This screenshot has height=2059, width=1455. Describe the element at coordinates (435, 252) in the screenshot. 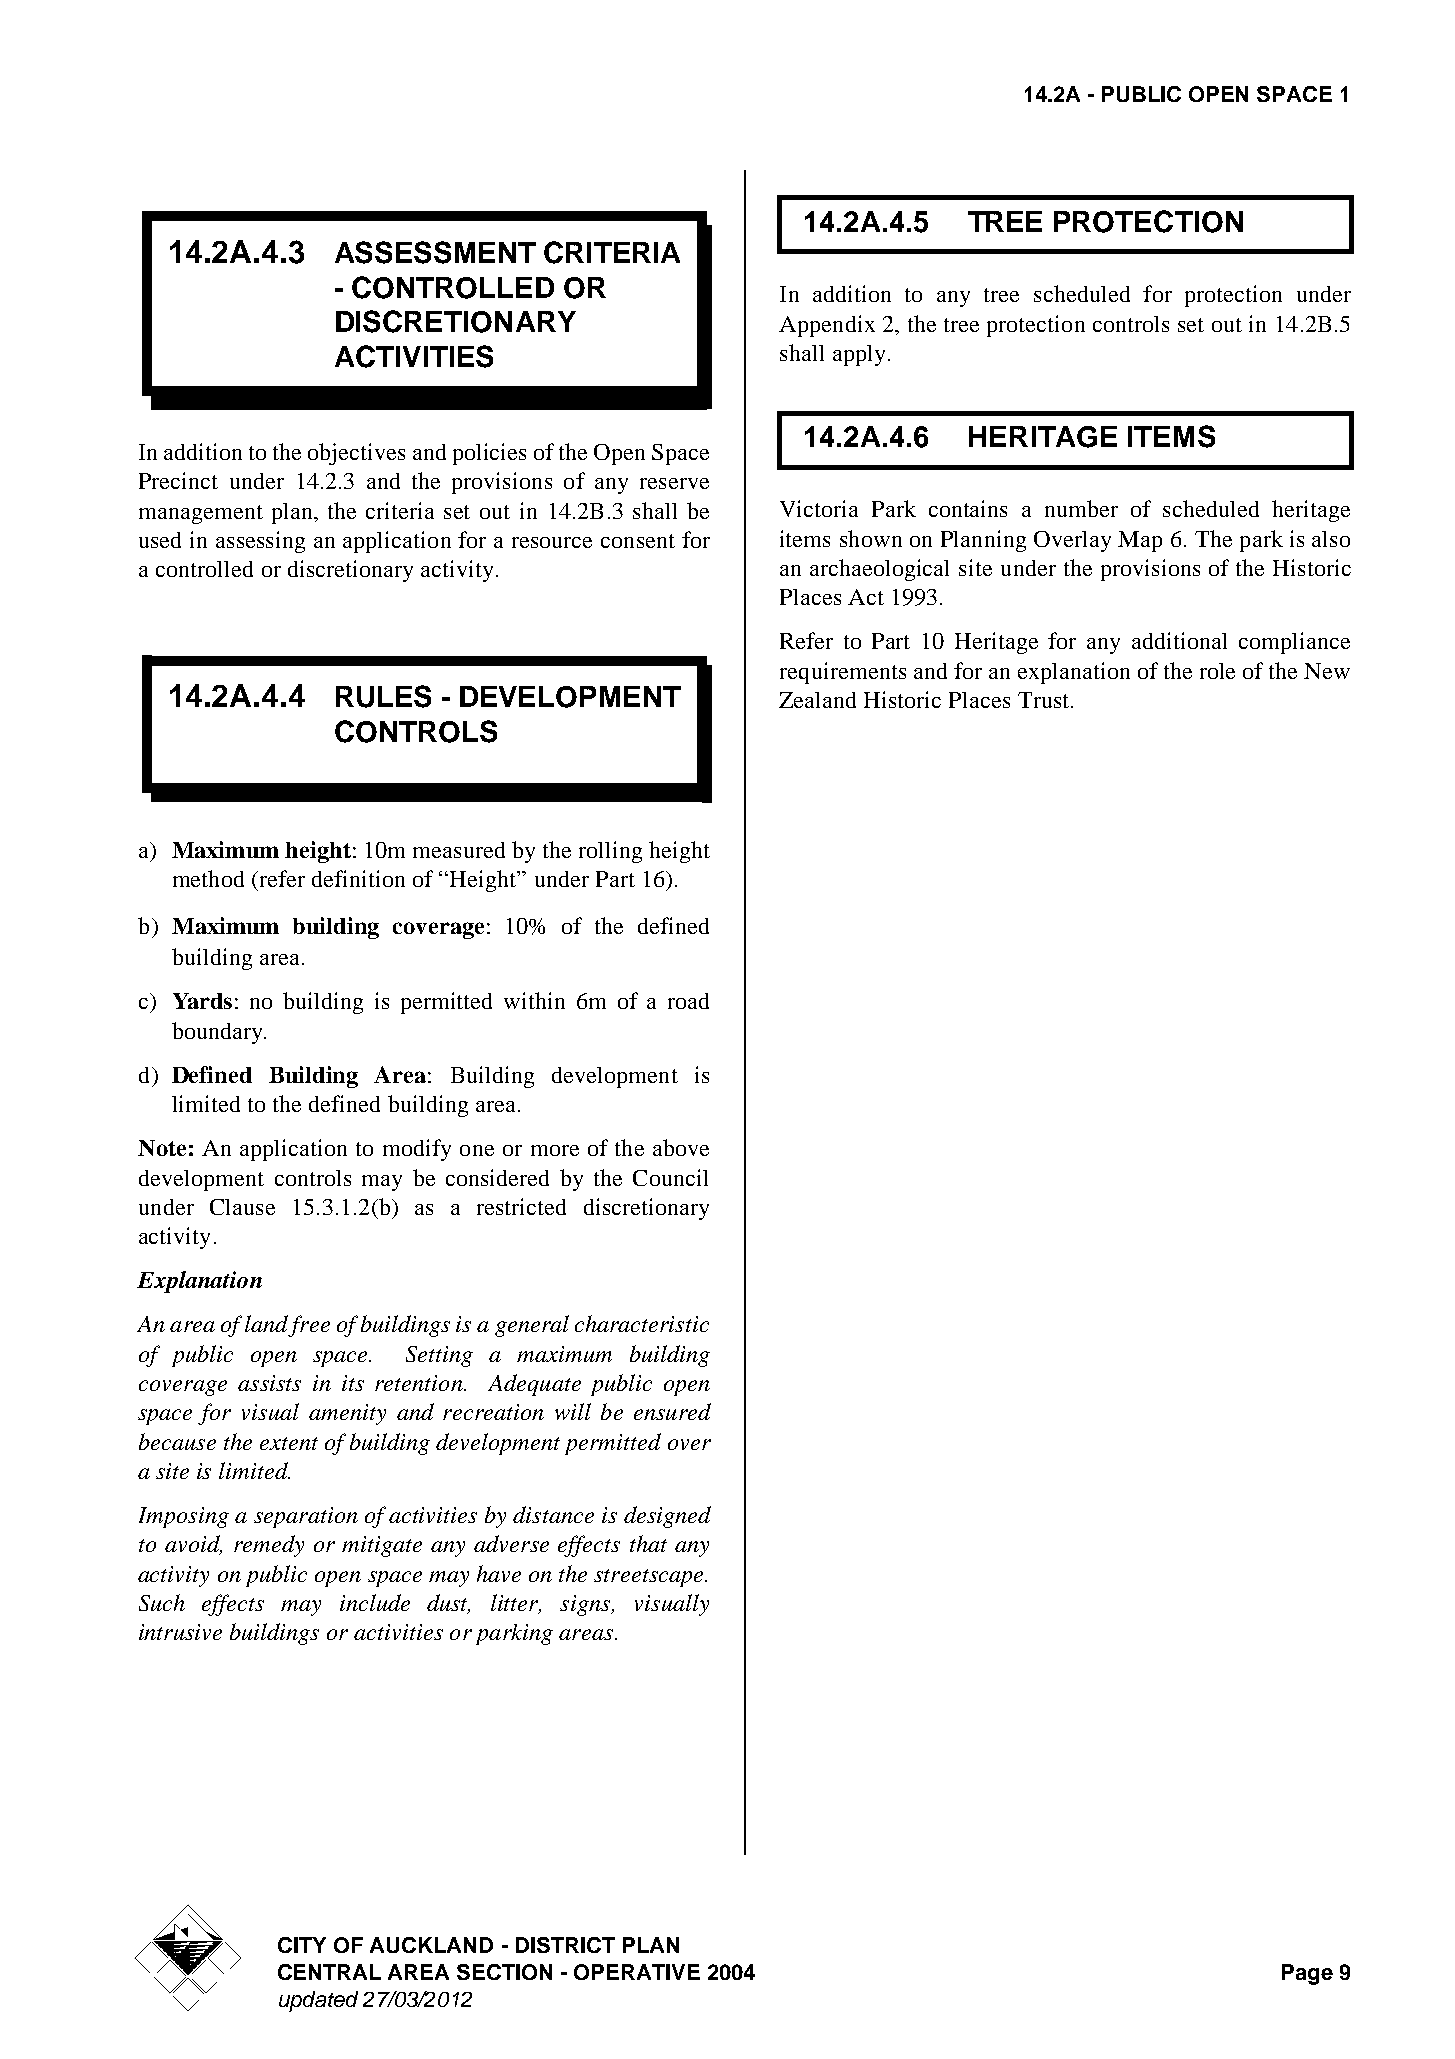

I see `ASSESSMENT` at that location.
